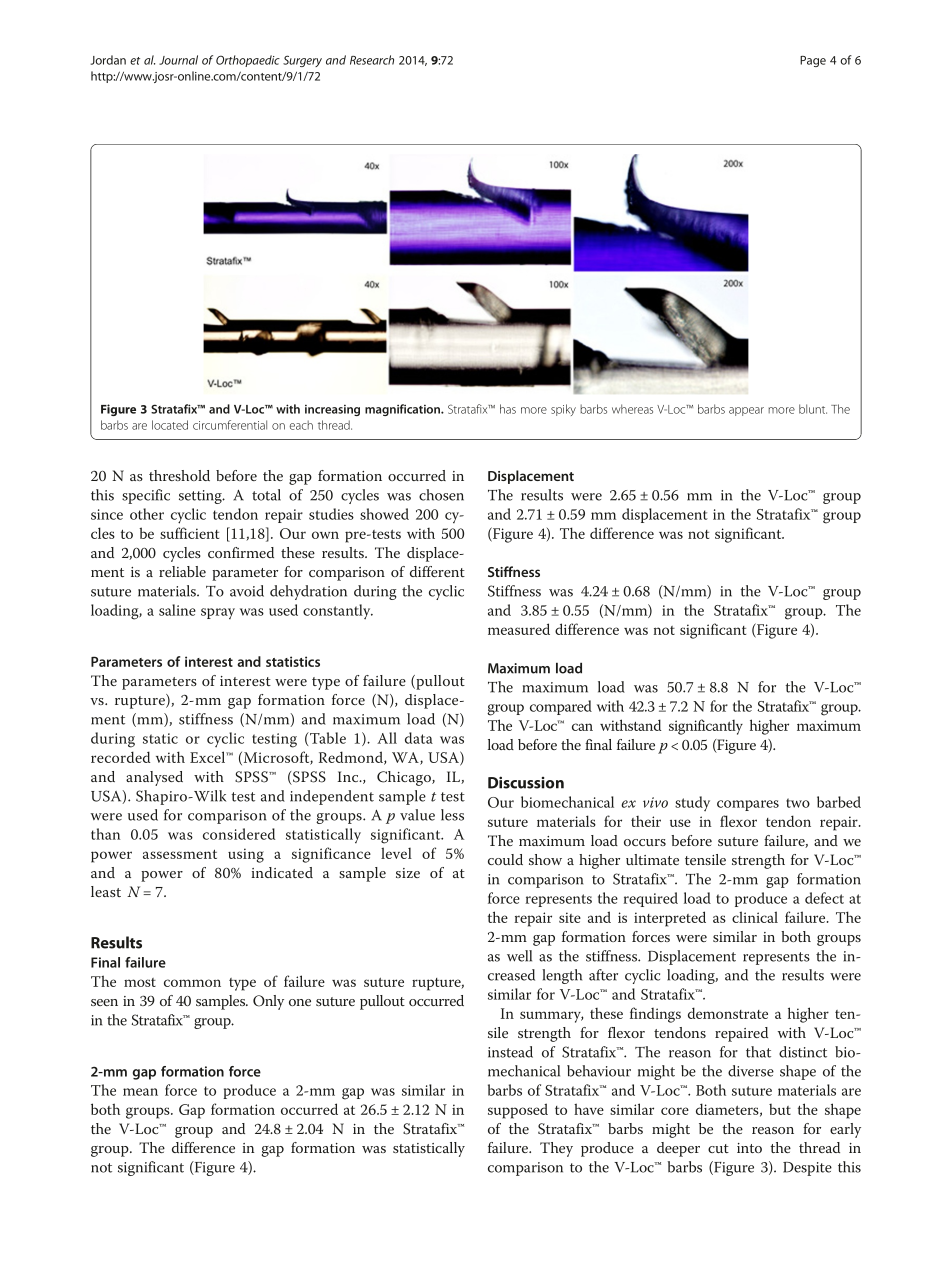  Describe the element at coordinates (177, 610) in the page. I see `saline` at that location.
